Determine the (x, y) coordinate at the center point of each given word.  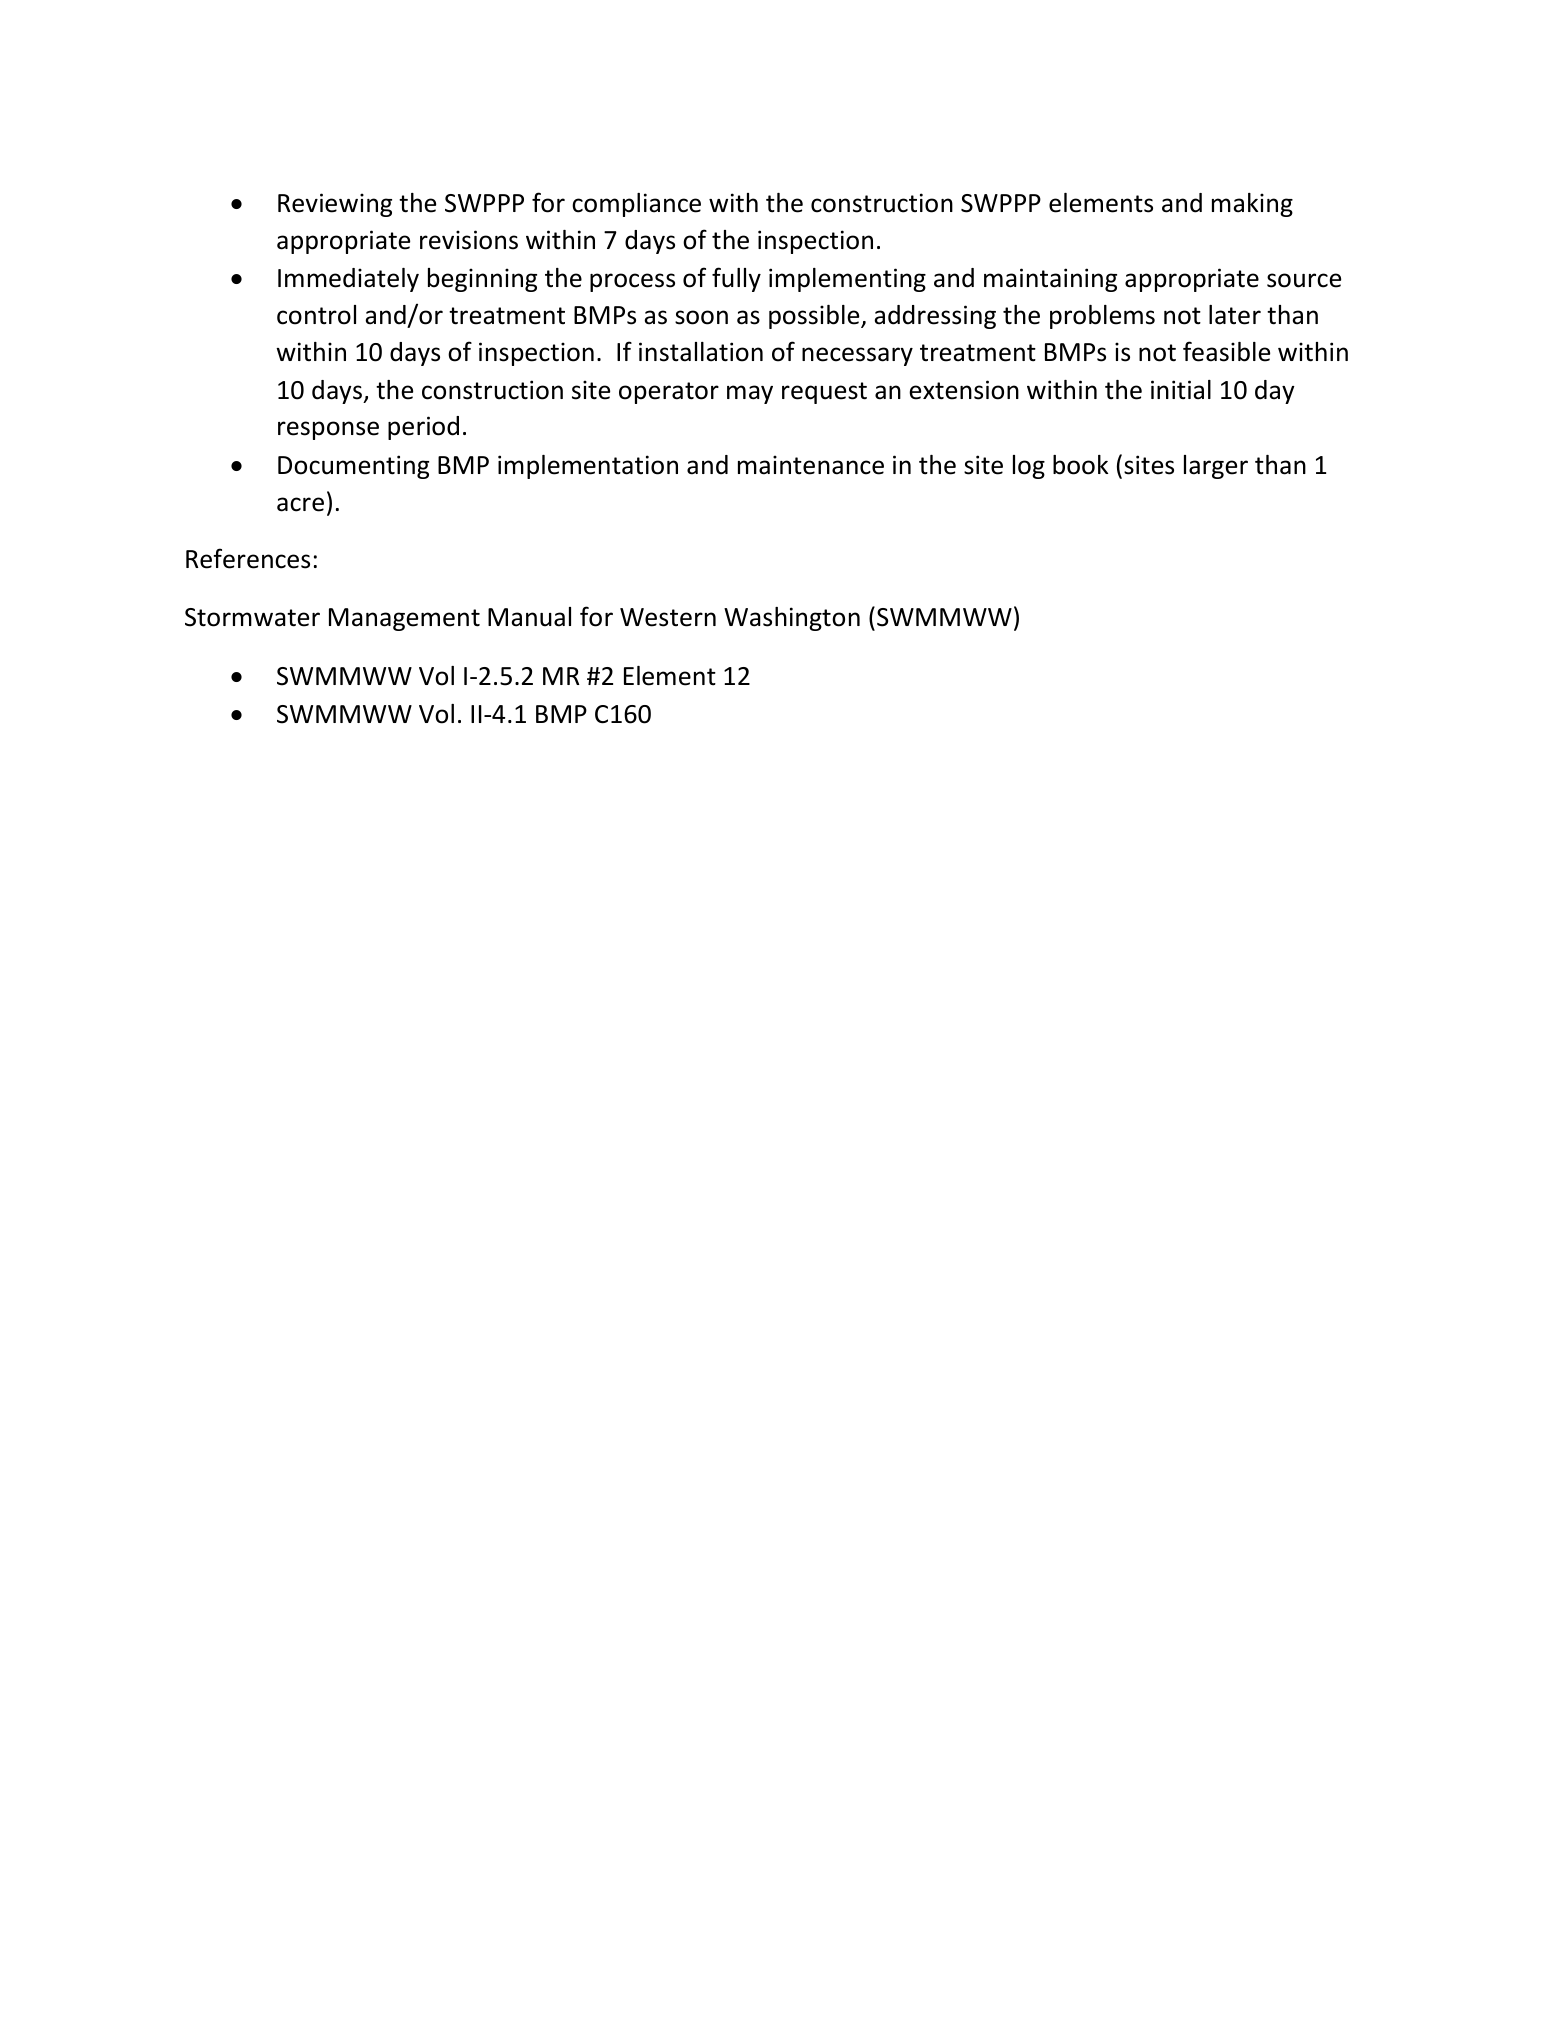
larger (1216, 467)
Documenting (353, 467)
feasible (1226, 351)
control (316, 315)
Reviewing (335, 205)
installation (701, 352)
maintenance (811, 465)
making (1252, 205)
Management (404, 619)
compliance (636, 205)
